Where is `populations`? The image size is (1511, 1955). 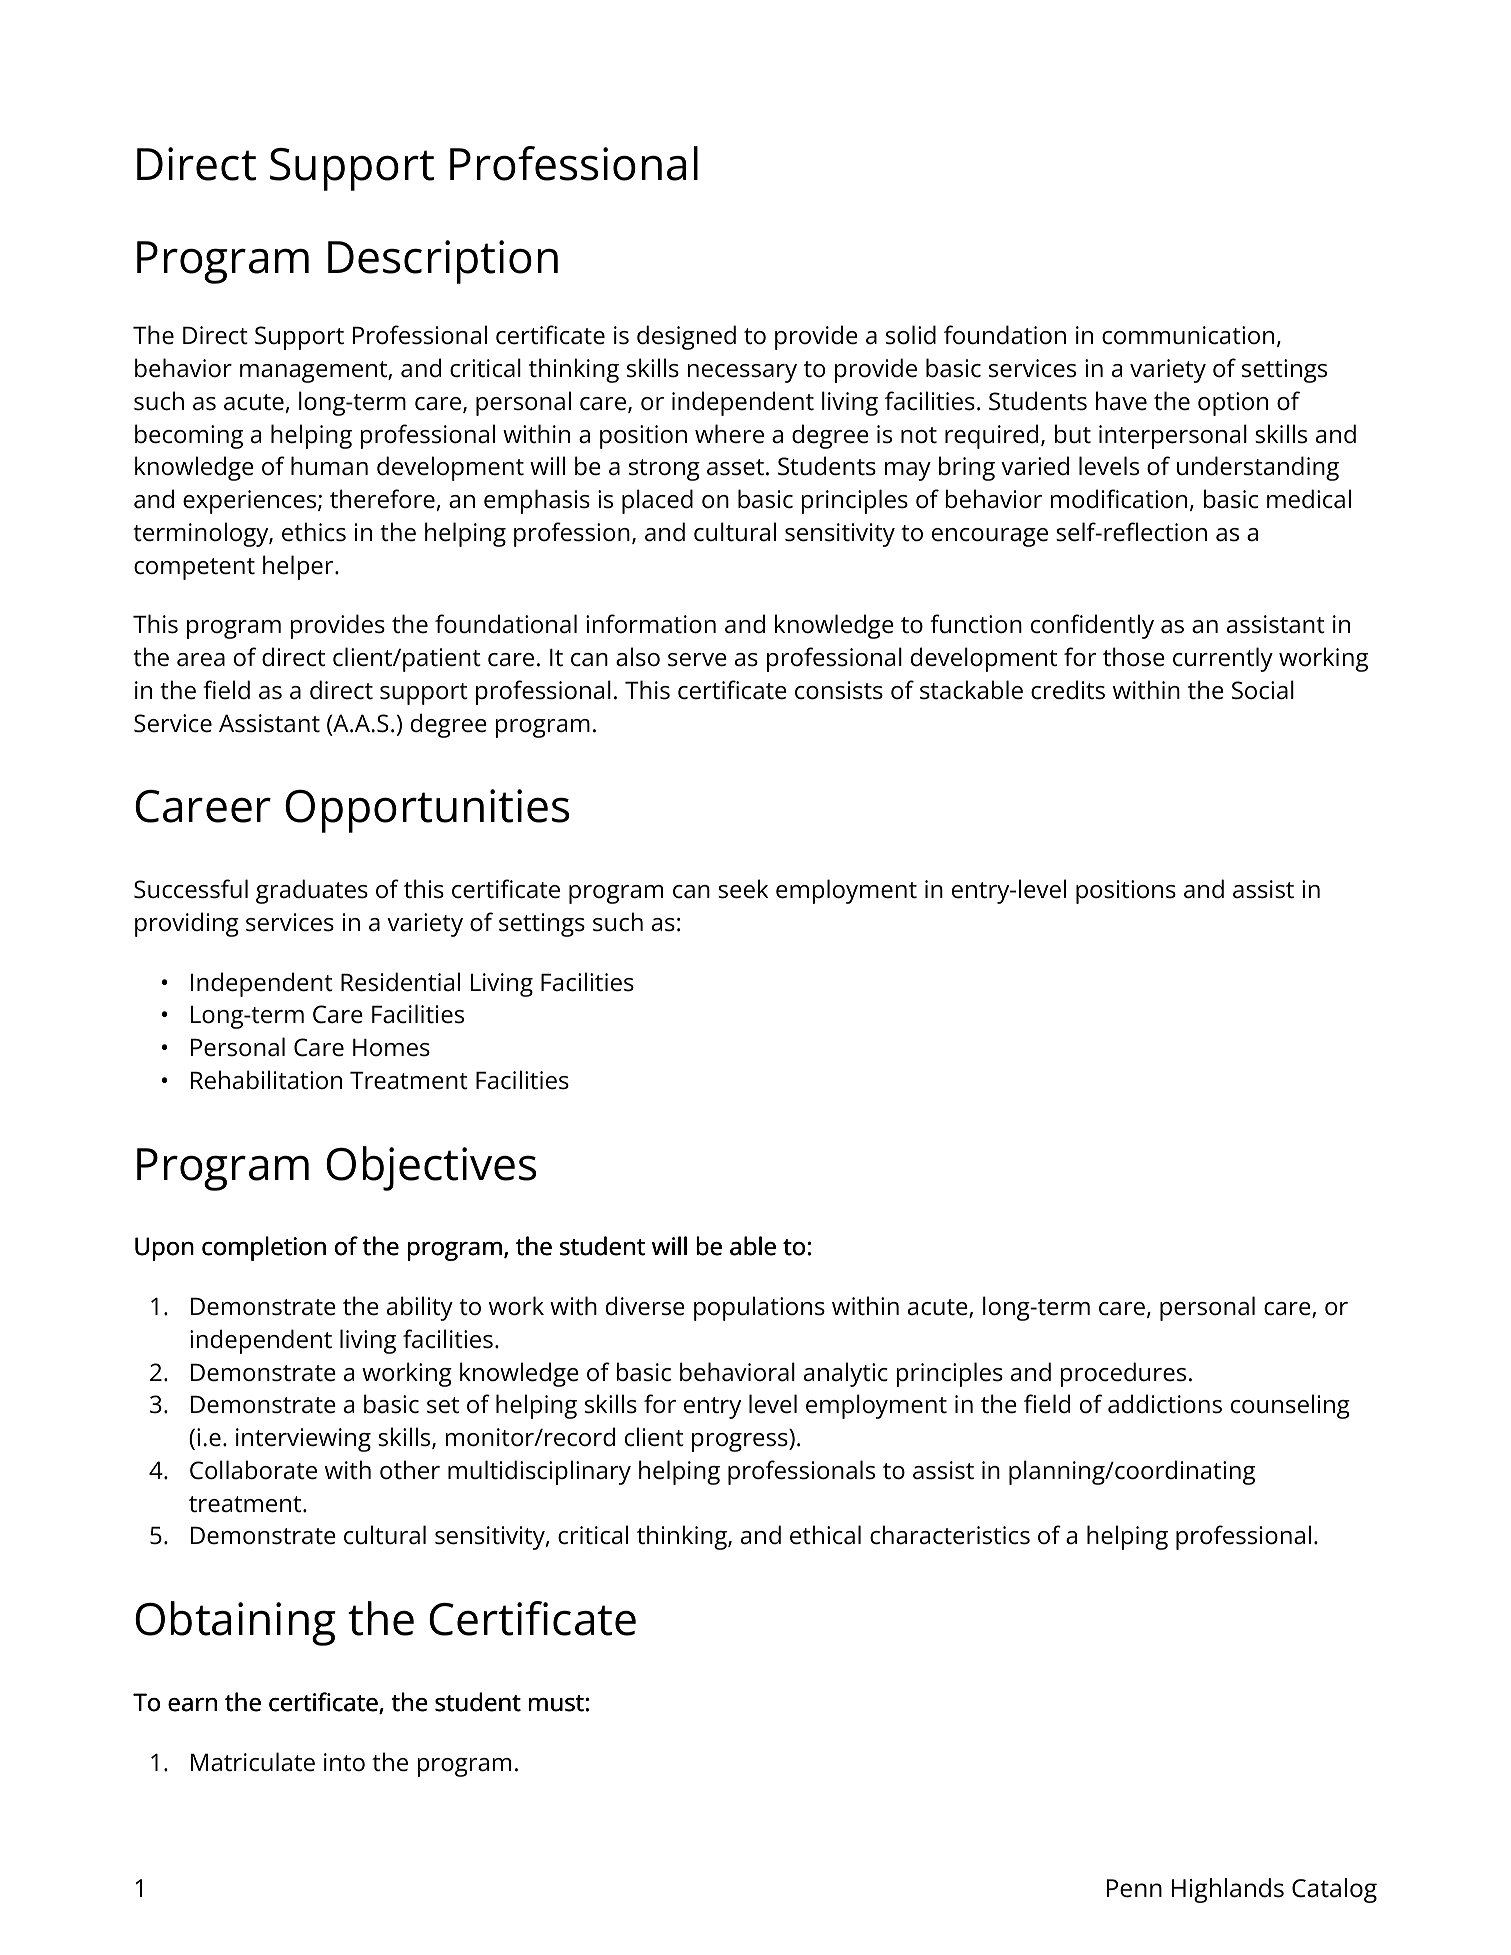
populations is located at coordinates (759, 1308).
